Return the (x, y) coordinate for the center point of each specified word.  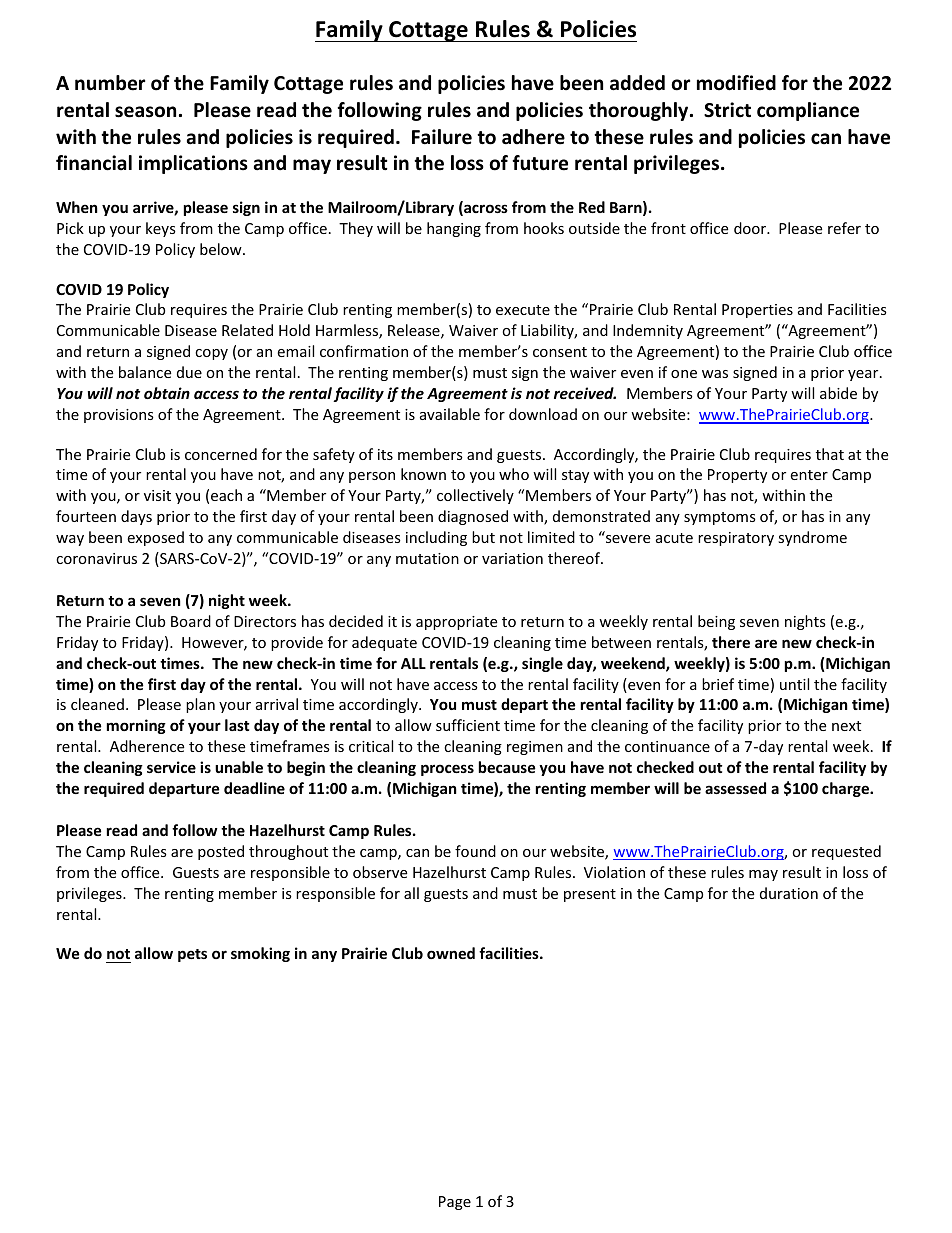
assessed (735, 788)
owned (451, 953)
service (171, 767)
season (145, 112)
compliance (808, 111)
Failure (442, 137)
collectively (475, 496)
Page (455, 1203)
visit (157, 495)
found (475, 851)
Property (737, 476)
